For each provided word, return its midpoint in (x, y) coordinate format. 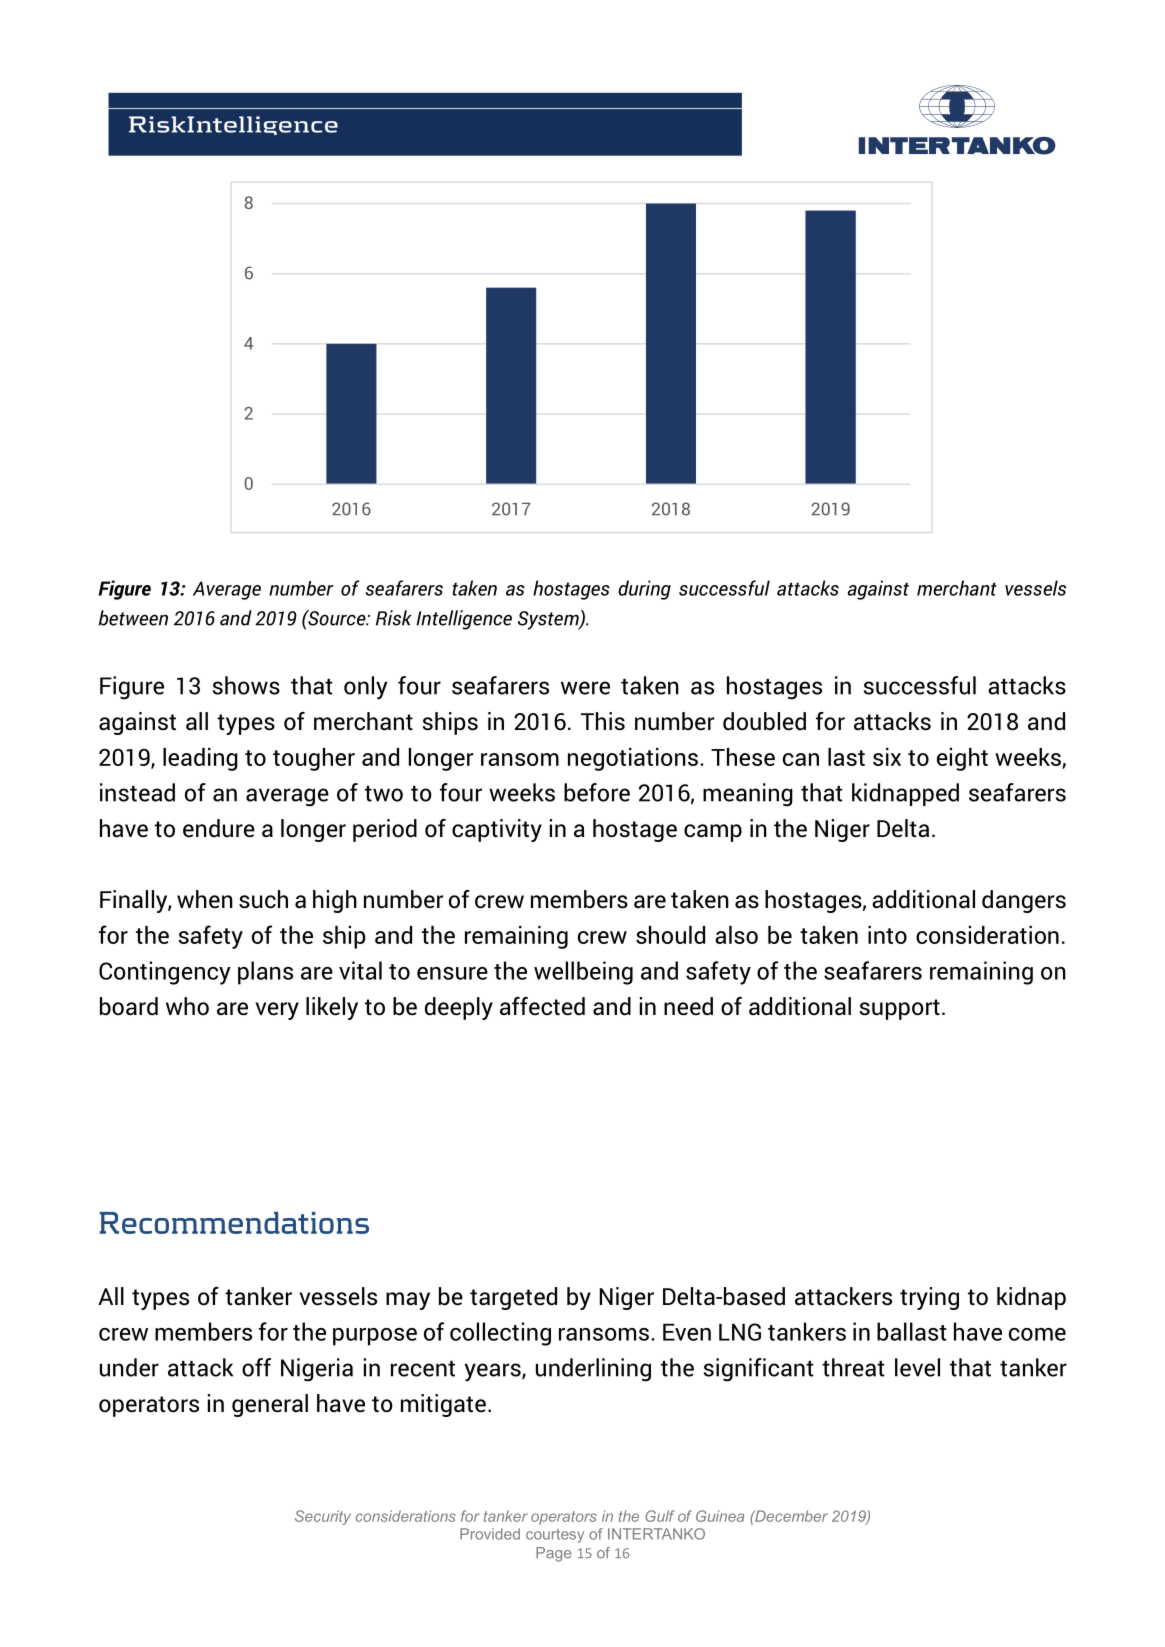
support (900, 1009)
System (549, 620)
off (256, 1367)
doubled (764, 721)
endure (219, 828)
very (277, 1011)
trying (929, 1298)
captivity (497, 830)
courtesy (555, 1536)
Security (323, 1517)
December (790, 1516)
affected (542, 1006)
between (133, 618)
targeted (513, 1298)
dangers (1024, 901)
